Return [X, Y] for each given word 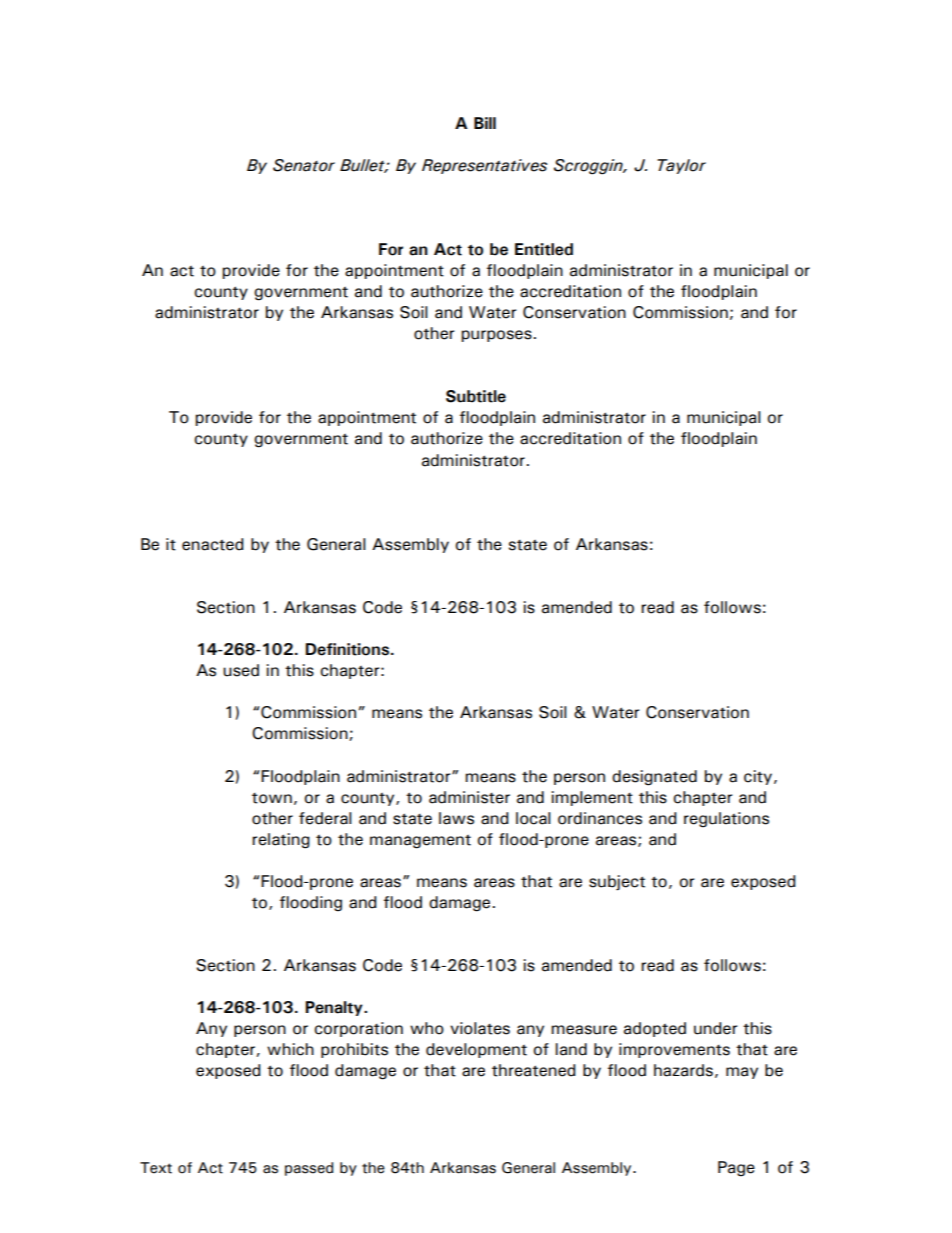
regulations [726, 820]
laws [456, 818]
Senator [304, 165]
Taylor [681, 166]
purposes [496, 336]
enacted [213, 544]
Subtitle [476, 396]
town [272, 798]
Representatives [484, 166]
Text [156, 1168]
